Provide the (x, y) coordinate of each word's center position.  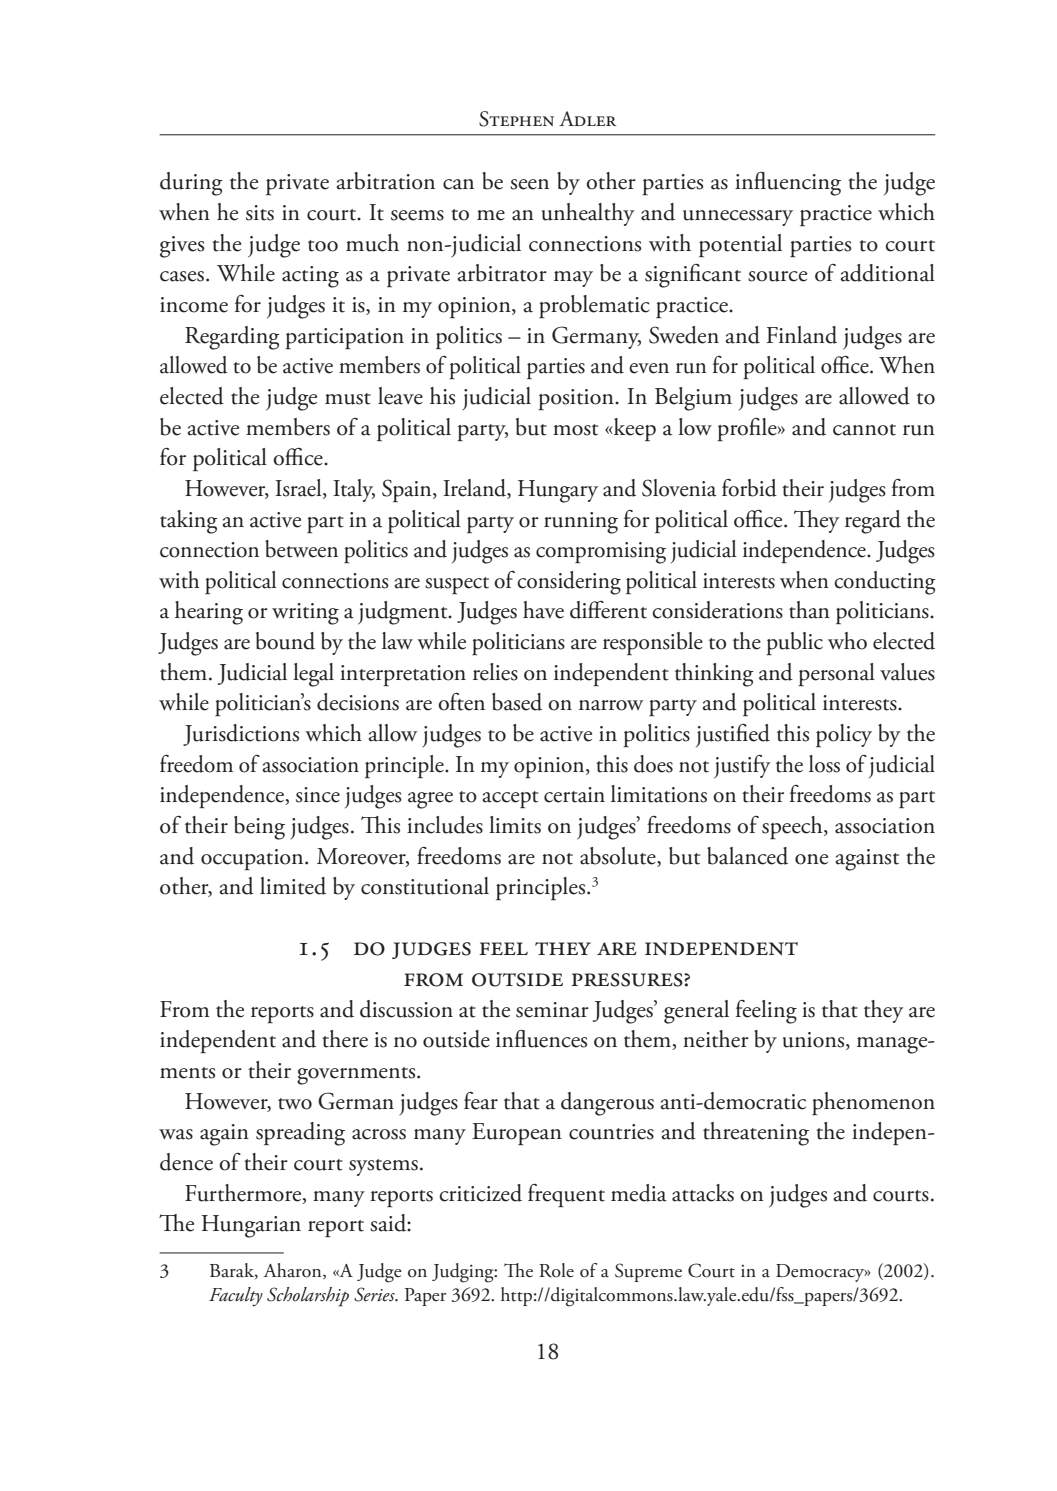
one (811, 859)
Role (556, 1270)
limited (293, 886)
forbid (749, 488)
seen (529, 184)
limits (515, 825)
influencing (788, 184)
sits (260, 213)
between (301, 549)
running (581, 523)
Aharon (293, 1271)
